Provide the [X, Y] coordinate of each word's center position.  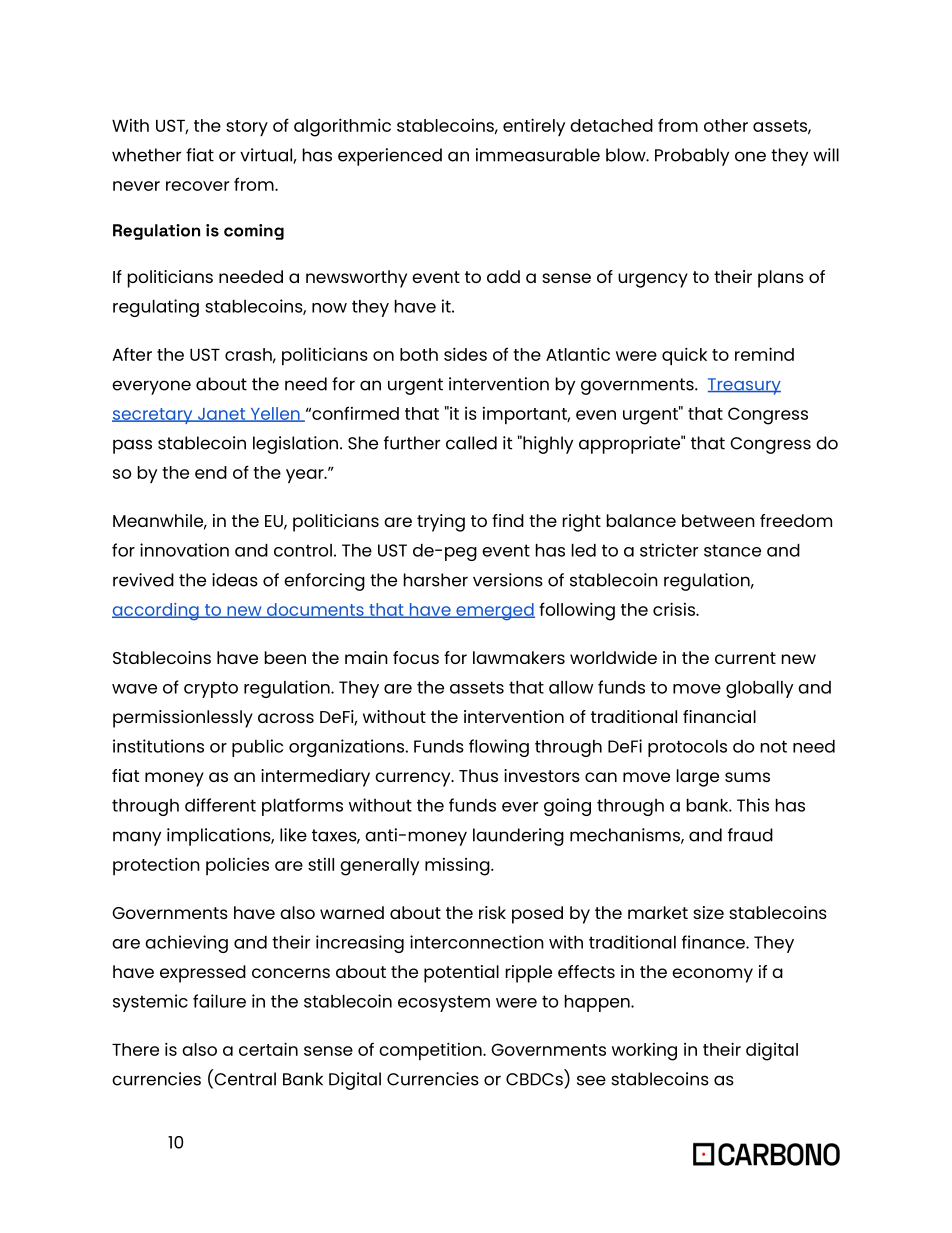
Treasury [744, 386]
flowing [499, 748]
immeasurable [538, 155]
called [471, 443]
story [247, 128]
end [211, 472]
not [774, 746]
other [726, 125]
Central [244, 1079]
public [257, 748]
